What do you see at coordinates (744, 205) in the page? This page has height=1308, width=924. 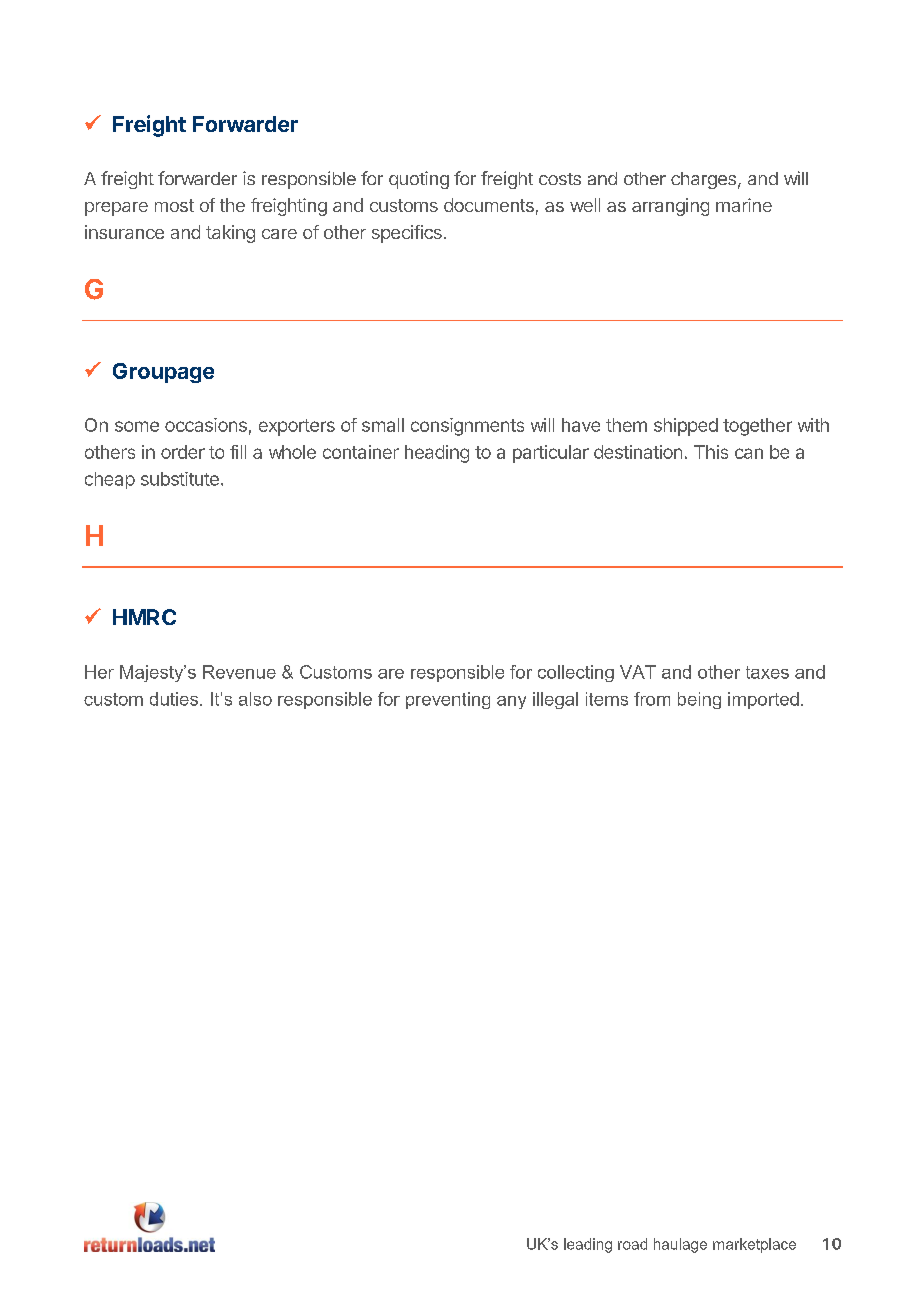 I see `marine` at bounding box center [744, 205].
